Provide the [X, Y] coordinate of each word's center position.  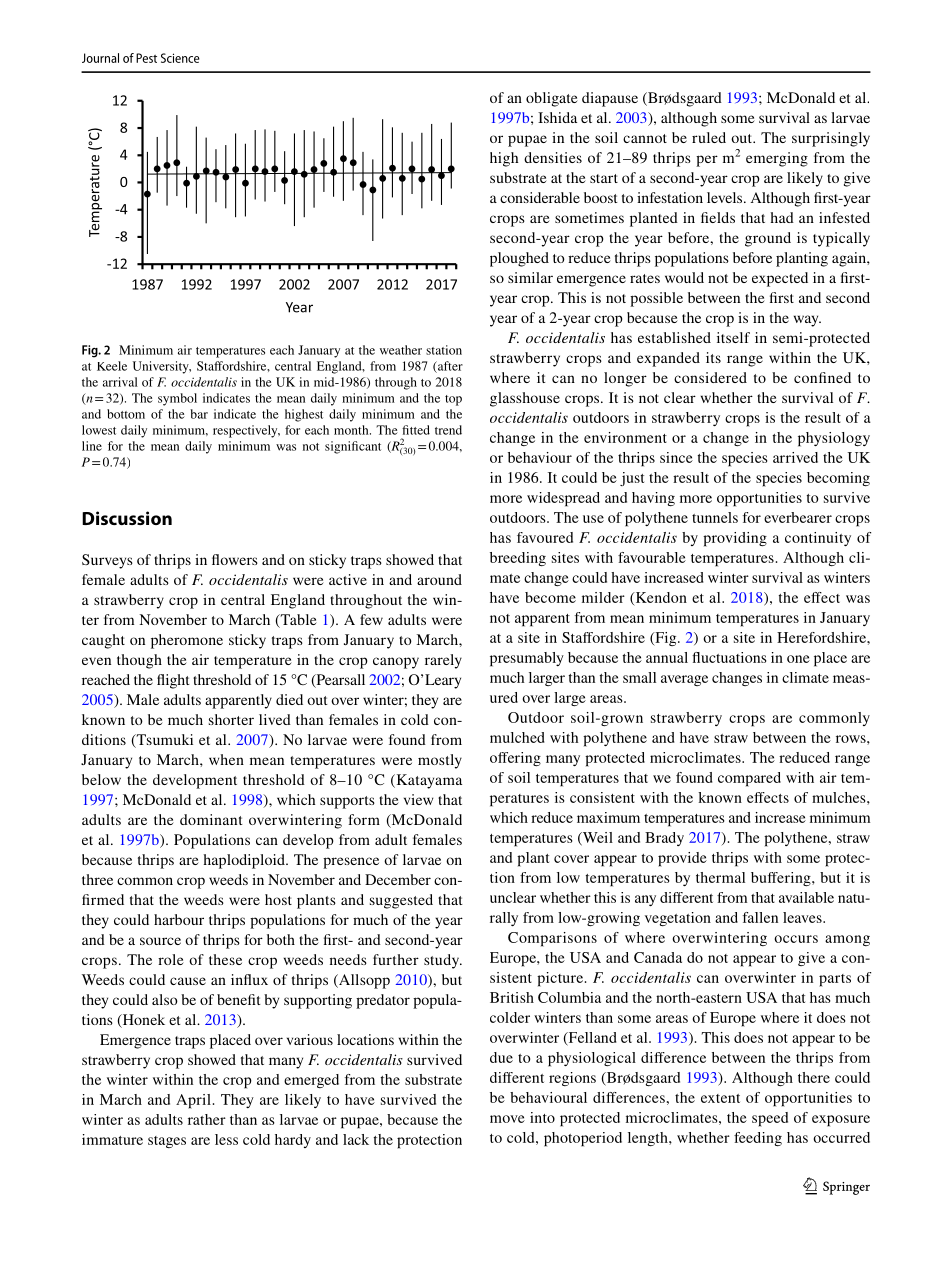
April [193, 1101]
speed [770, 1119]
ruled [709, 137]
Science [180, 58]
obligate [552, 99]
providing [735, 539]
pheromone [187, 641]
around [439, 579]
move [507, 1119]
